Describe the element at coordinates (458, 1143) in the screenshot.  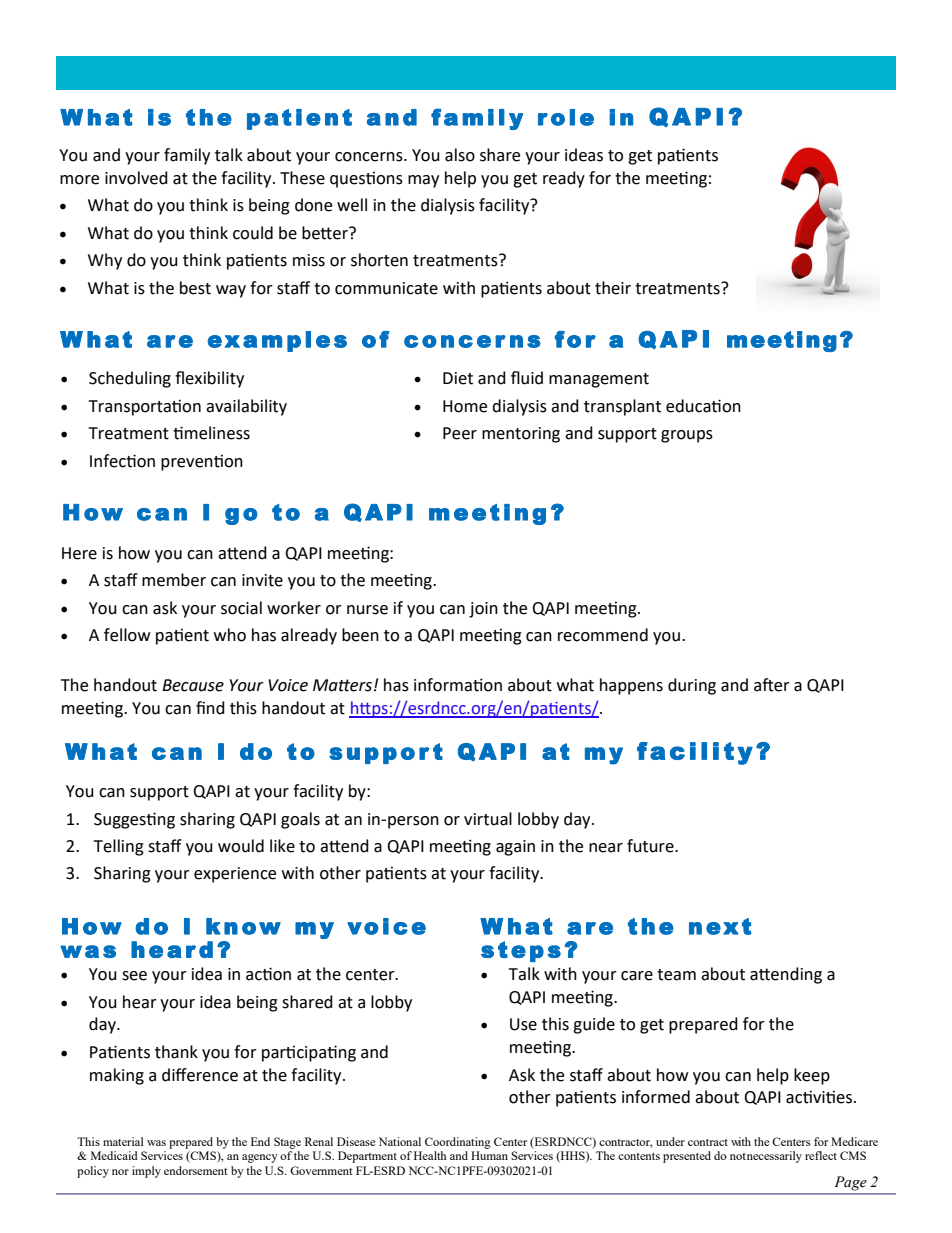
I see `Coordinating` at that location.
